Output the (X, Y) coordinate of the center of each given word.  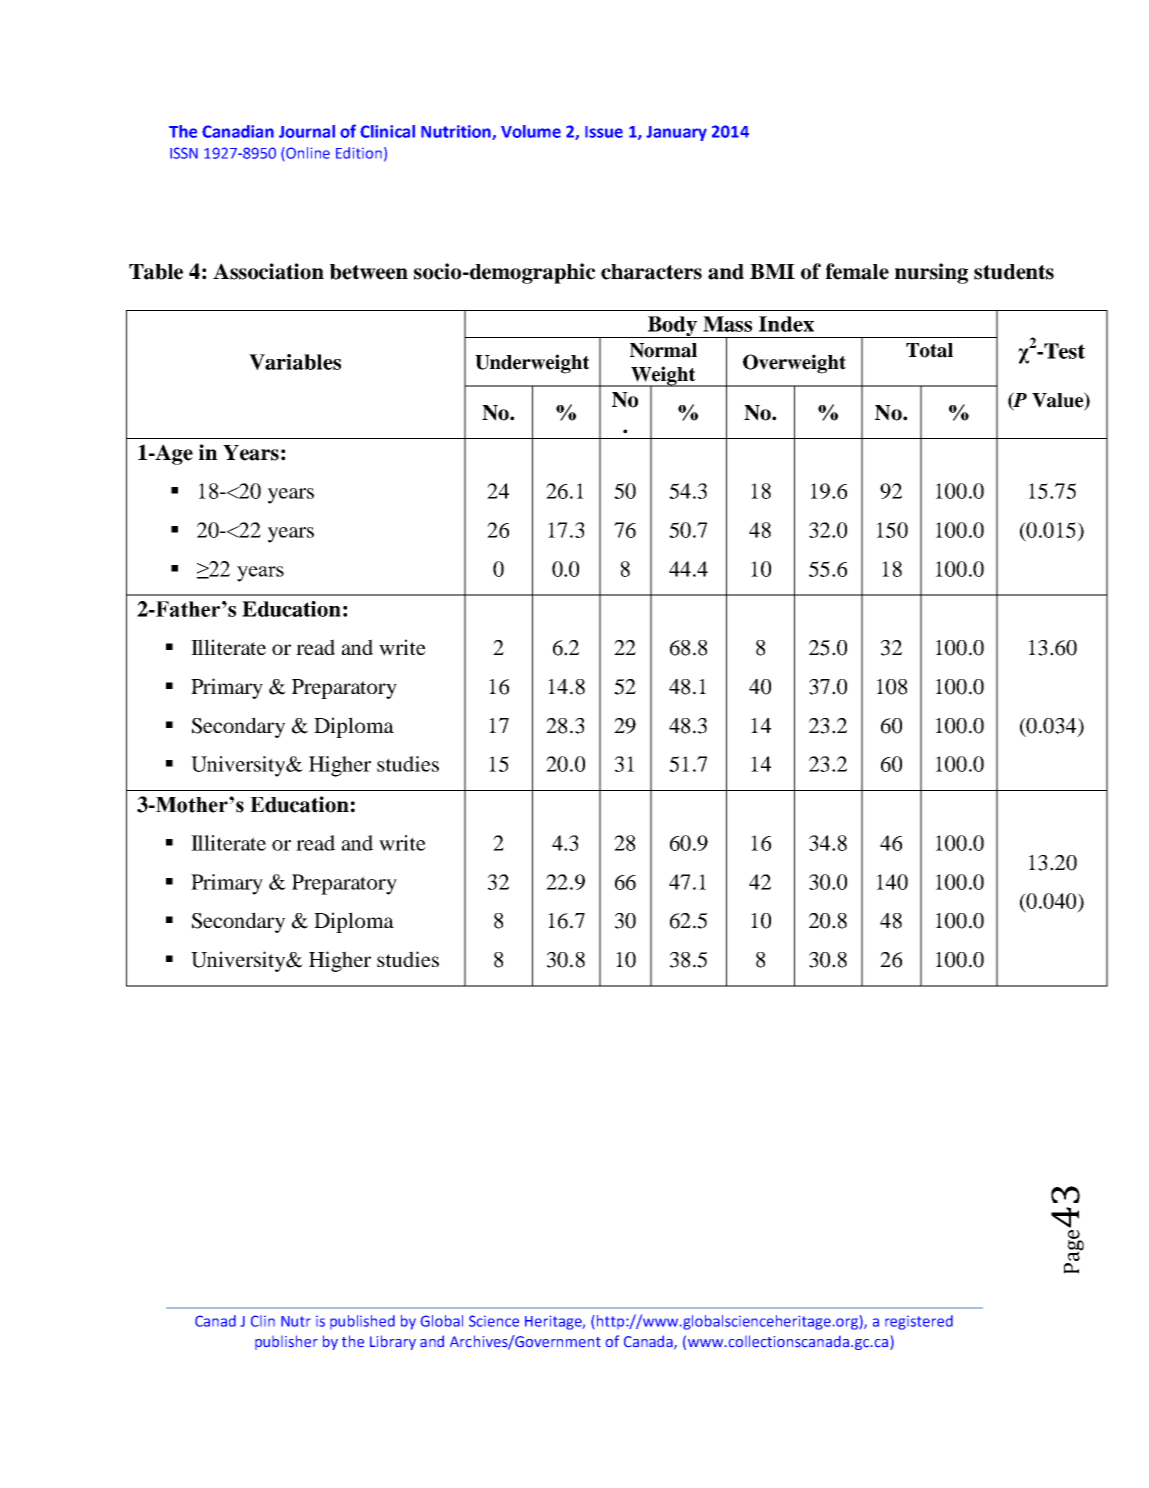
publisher (286, 1342)
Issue (604, 132)
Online (307, 153)
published (362, 1322)
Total (929, 350)
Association (268, 271)
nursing (931, 273)
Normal (663, 350)
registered (919, 1322)
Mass (727, 324)
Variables (295, 362)
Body (672, 327)
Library (393, 1342)
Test (1063, 351)
